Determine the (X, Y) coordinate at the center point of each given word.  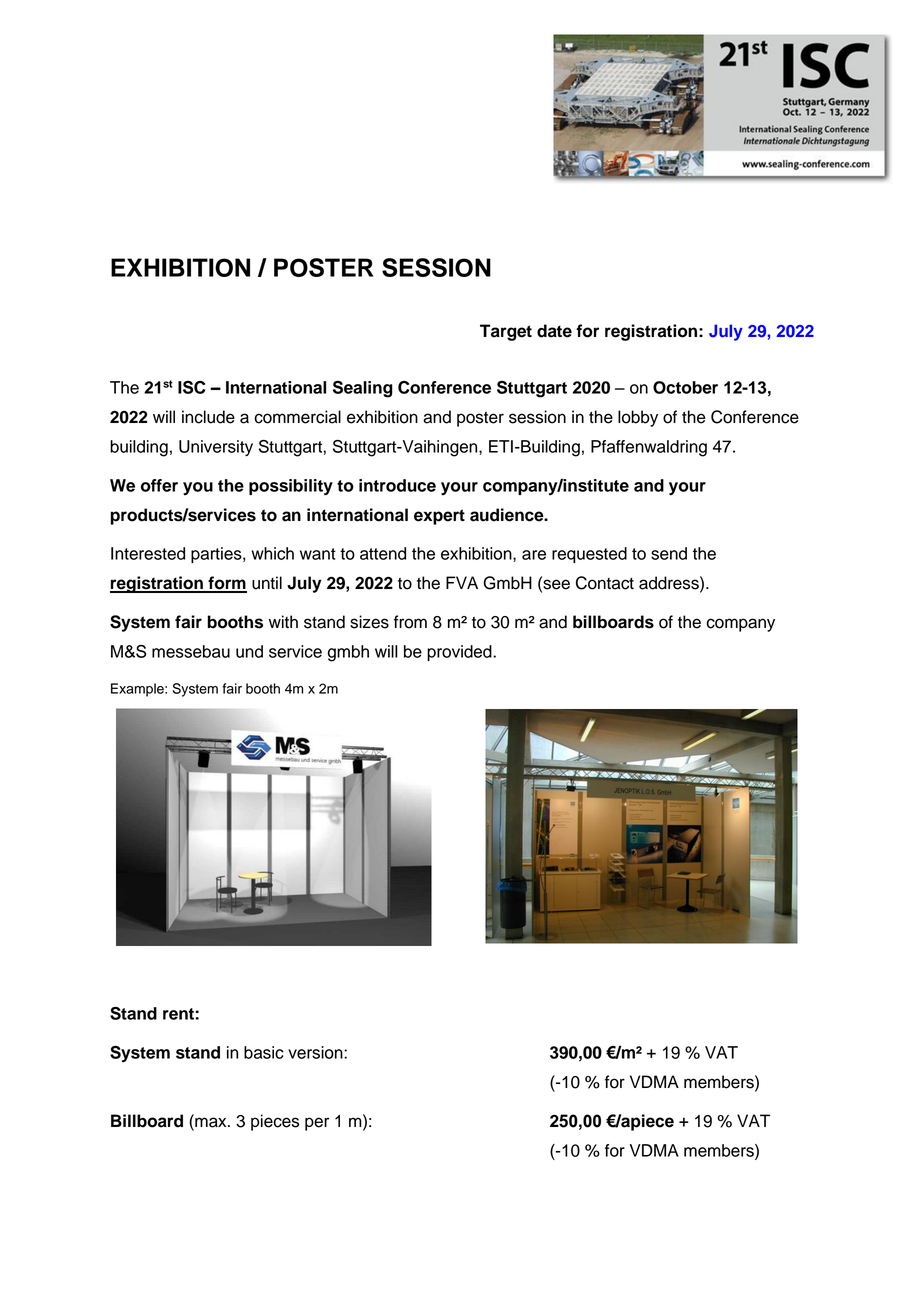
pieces (275, 1122)
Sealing (363, 389)
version (316, 1052)
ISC (192, 387)
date (554, 331)
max (211, 1122)
